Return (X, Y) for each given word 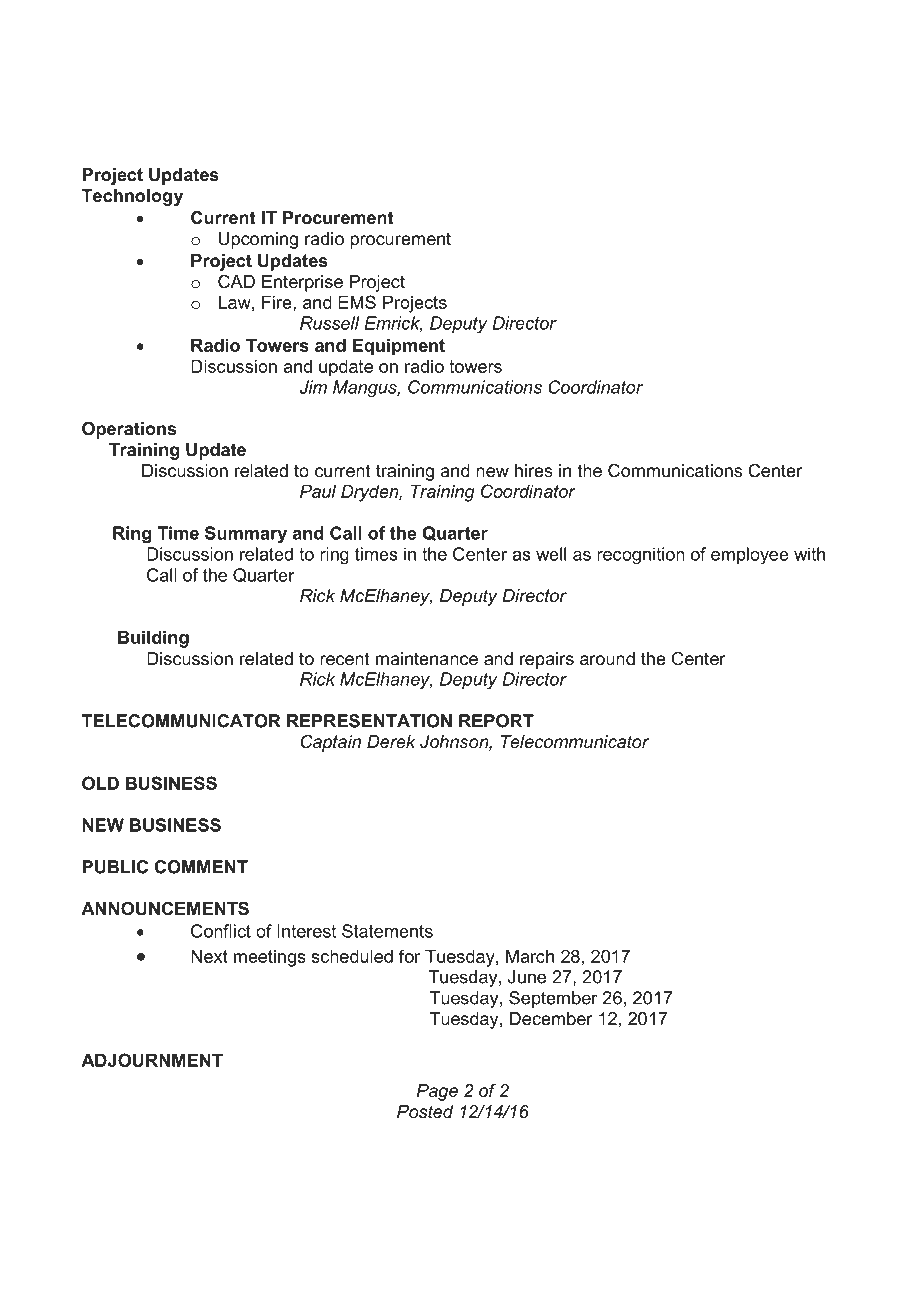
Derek (391, 742)
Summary (246, 535)
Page (437, 1092)
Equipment (399, 347)
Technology (132, 197)
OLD (100, 783)
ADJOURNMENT (152, 1060)
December (551, 1019)
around (607, 659)
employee (750, 556)
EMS (357, 302)
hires (534, 470)
